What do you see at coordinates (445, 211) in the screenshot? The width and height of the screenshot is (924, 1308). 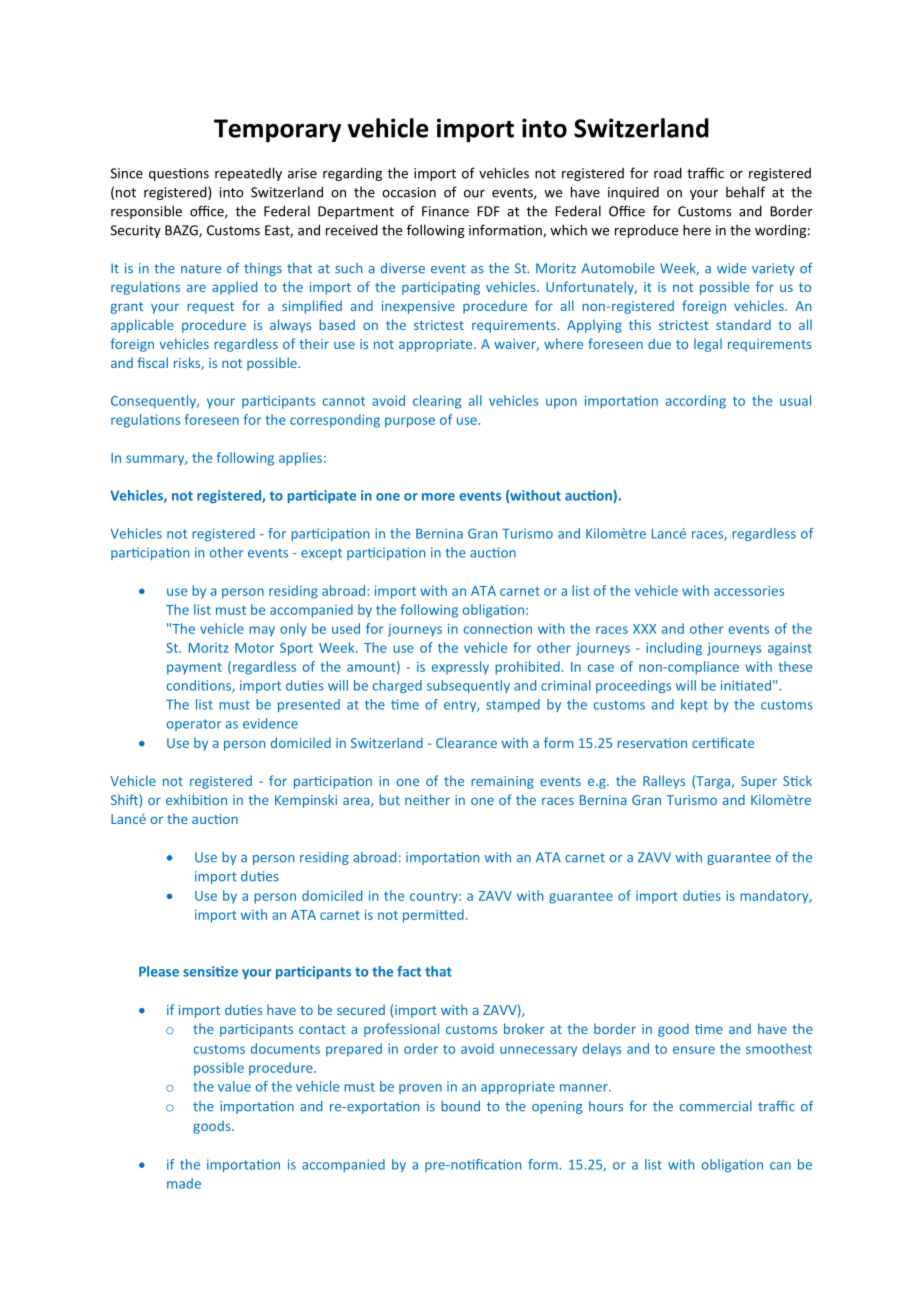 I see `Finance` at bounding box center [445, 211].
